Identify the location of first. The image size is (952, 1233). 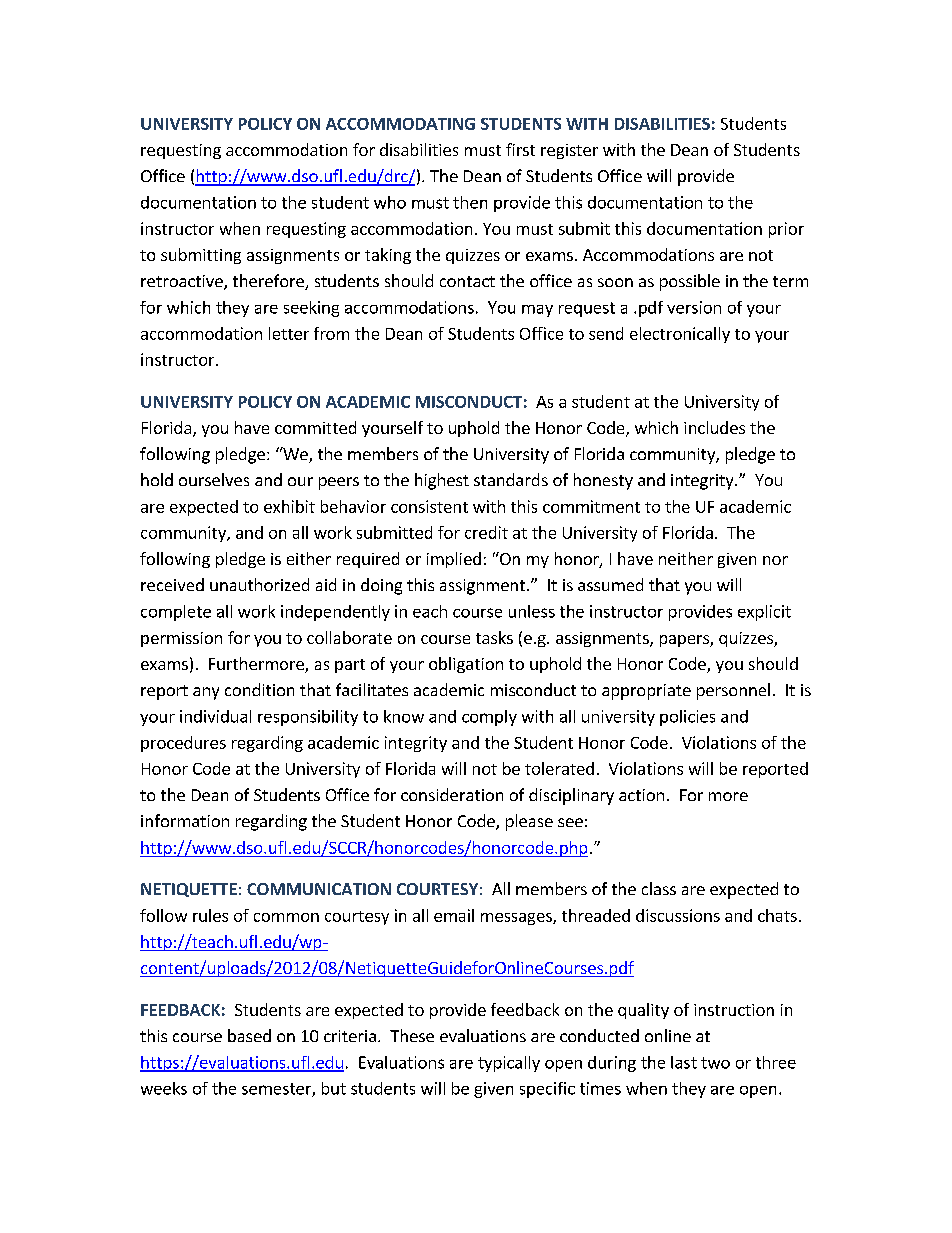
(520, 149).
